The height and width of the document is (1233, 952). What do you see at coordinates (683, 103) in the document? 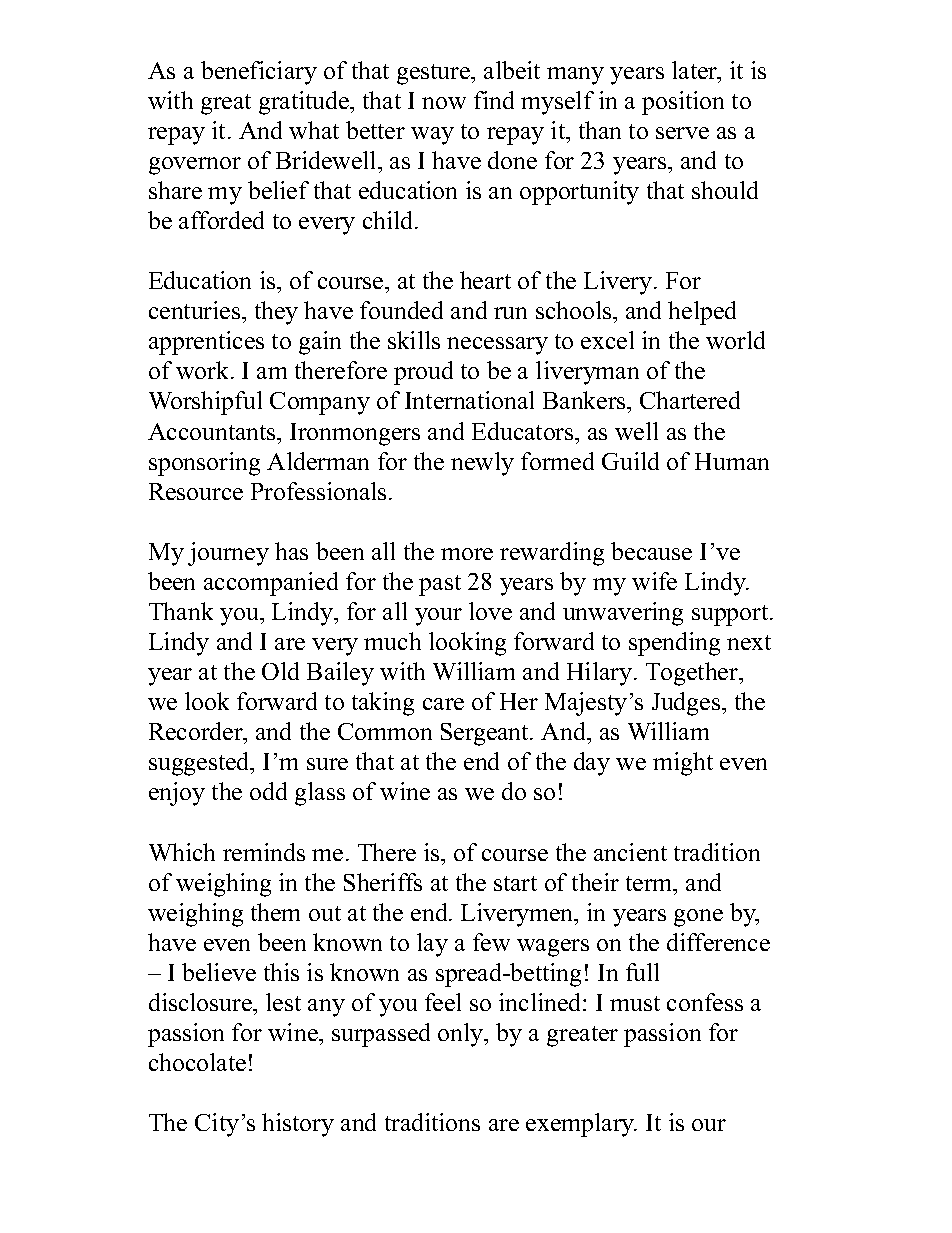
I see `position` at bounding box center [683, 103].
